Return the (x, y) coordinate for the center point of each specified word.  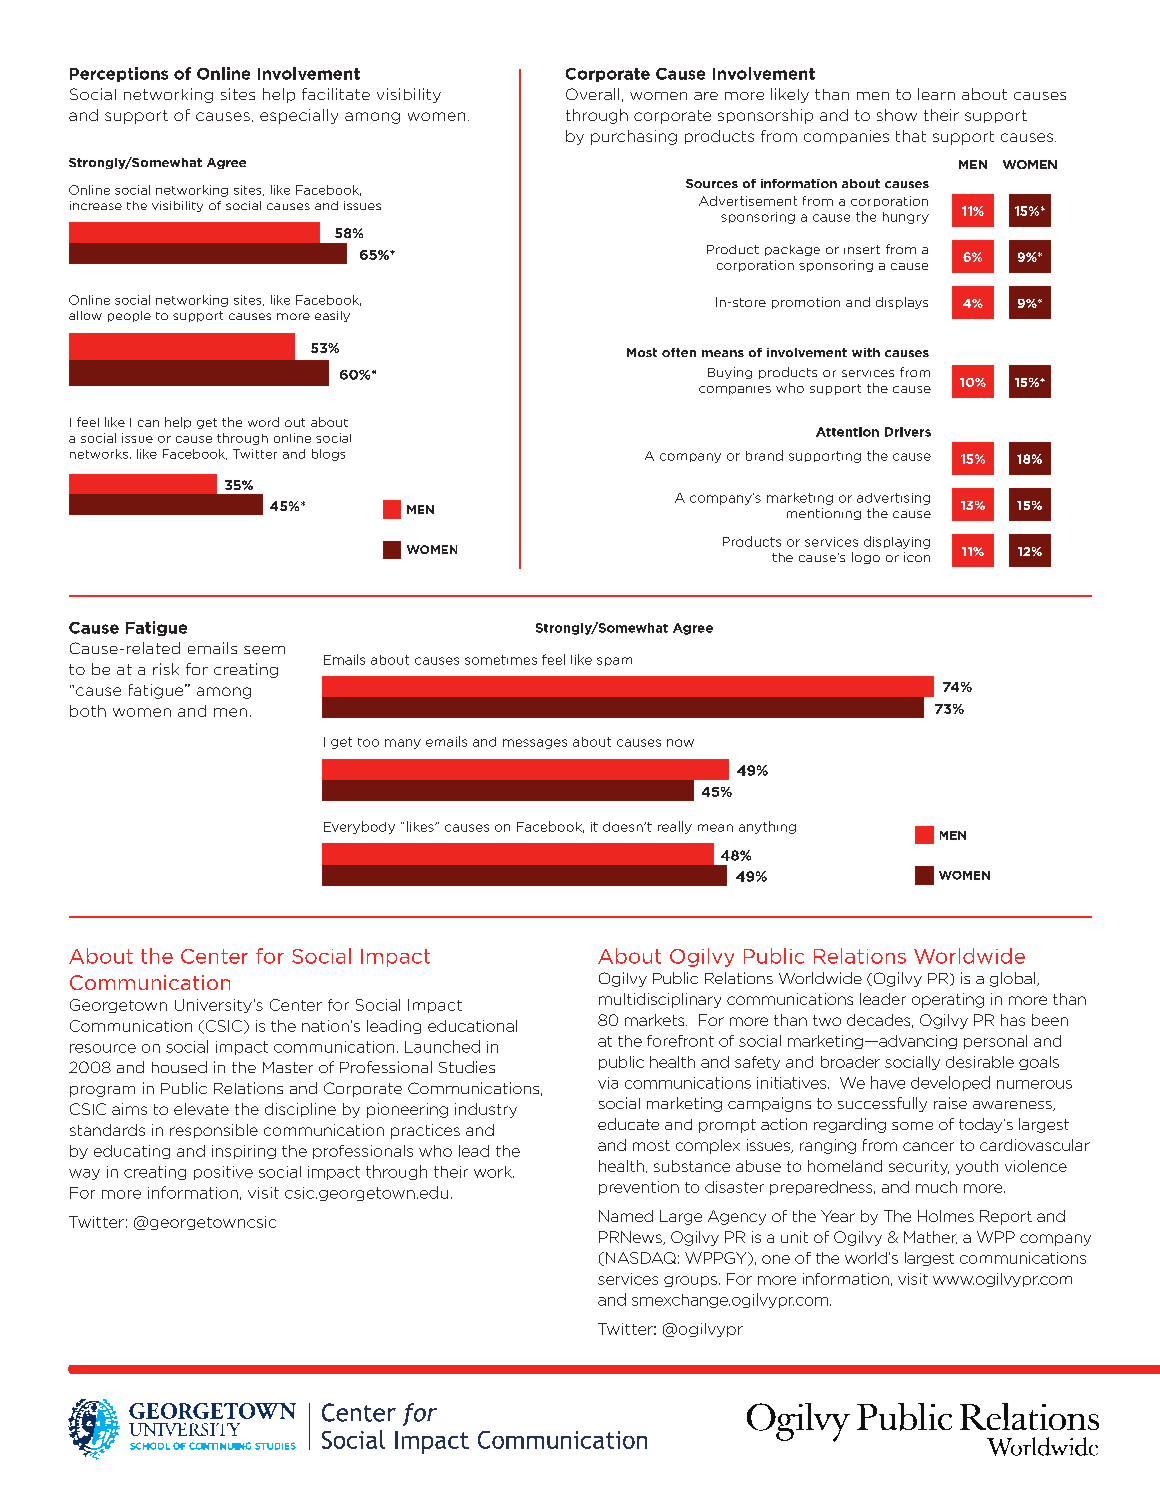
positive (223, 1173)
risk (166, 669)
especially (299, 116)
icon (917, 557)
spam (614, 661)
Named (626, 1216)
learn (936, 94)
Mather (930, 1237)
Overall (592, 94)
